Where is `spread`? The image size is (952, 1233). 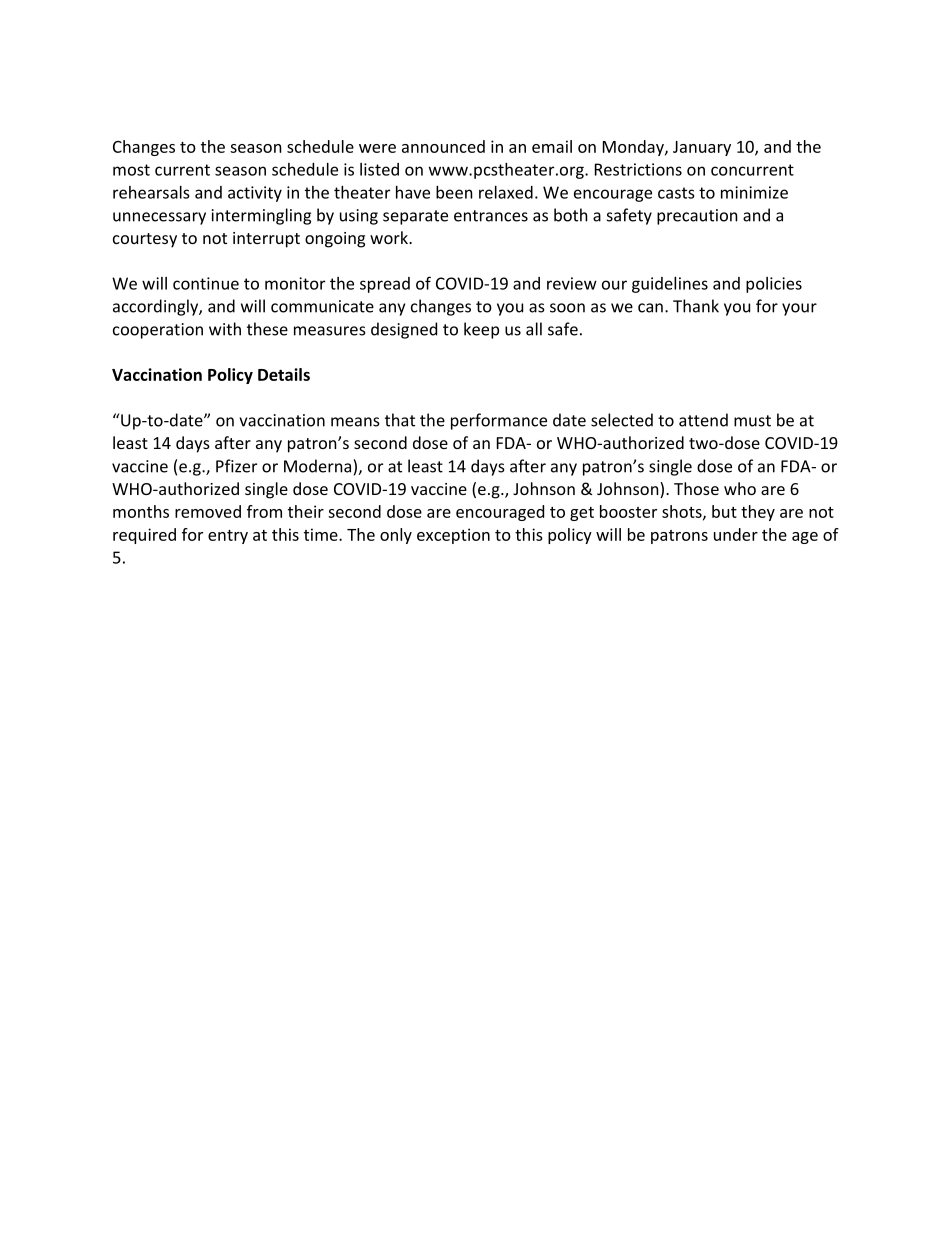 spread is located at coordinates (385, 285).
